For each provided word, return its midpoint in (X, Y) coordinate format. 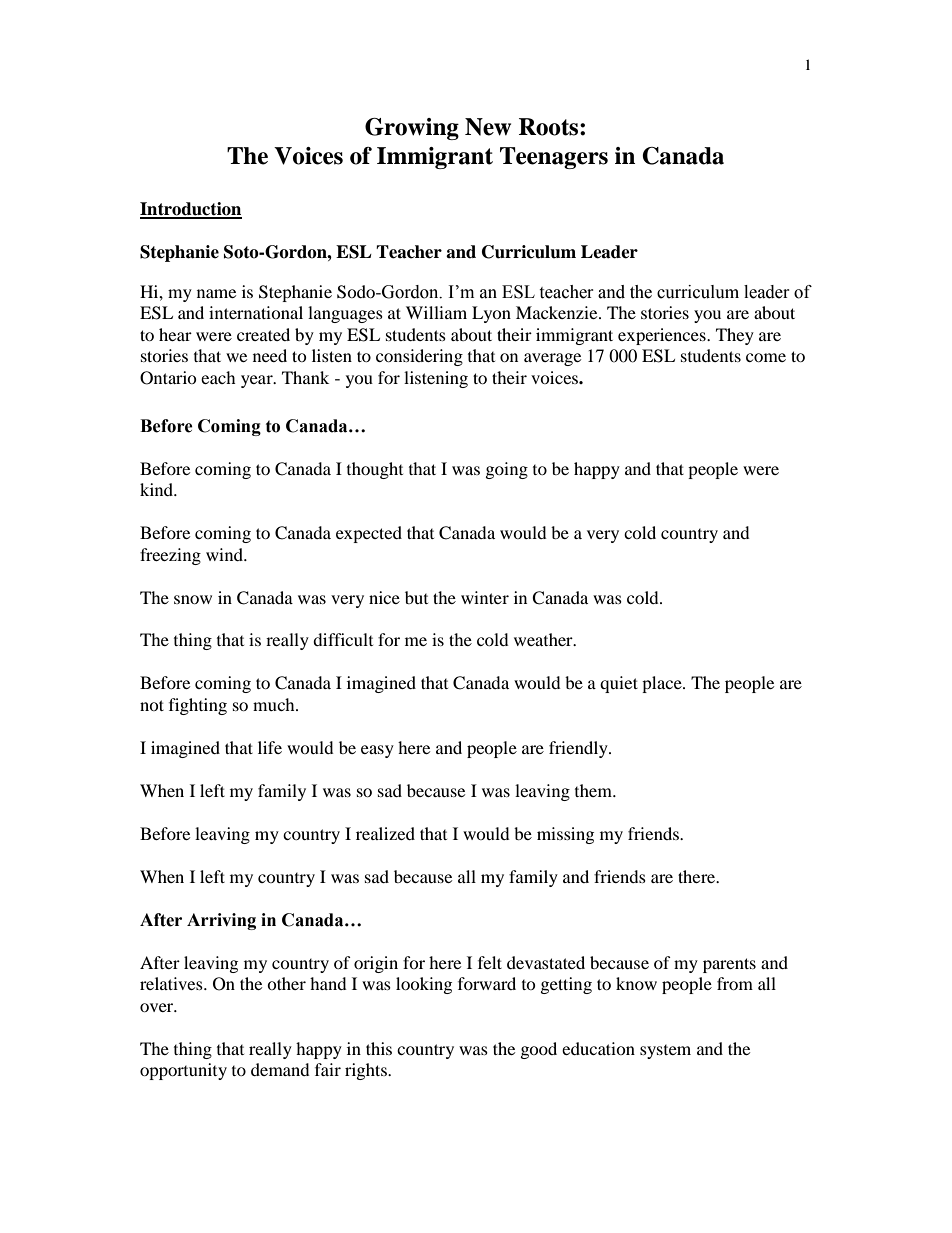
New (488, 127)
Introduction (191, 210)
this (379, 1048)
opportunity (183, 1071)
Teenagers (554, 158)
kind (158, 489)
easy (377, 751)
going (507, 470)
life (270, 747)
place (663, 684)
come (766, 357)
